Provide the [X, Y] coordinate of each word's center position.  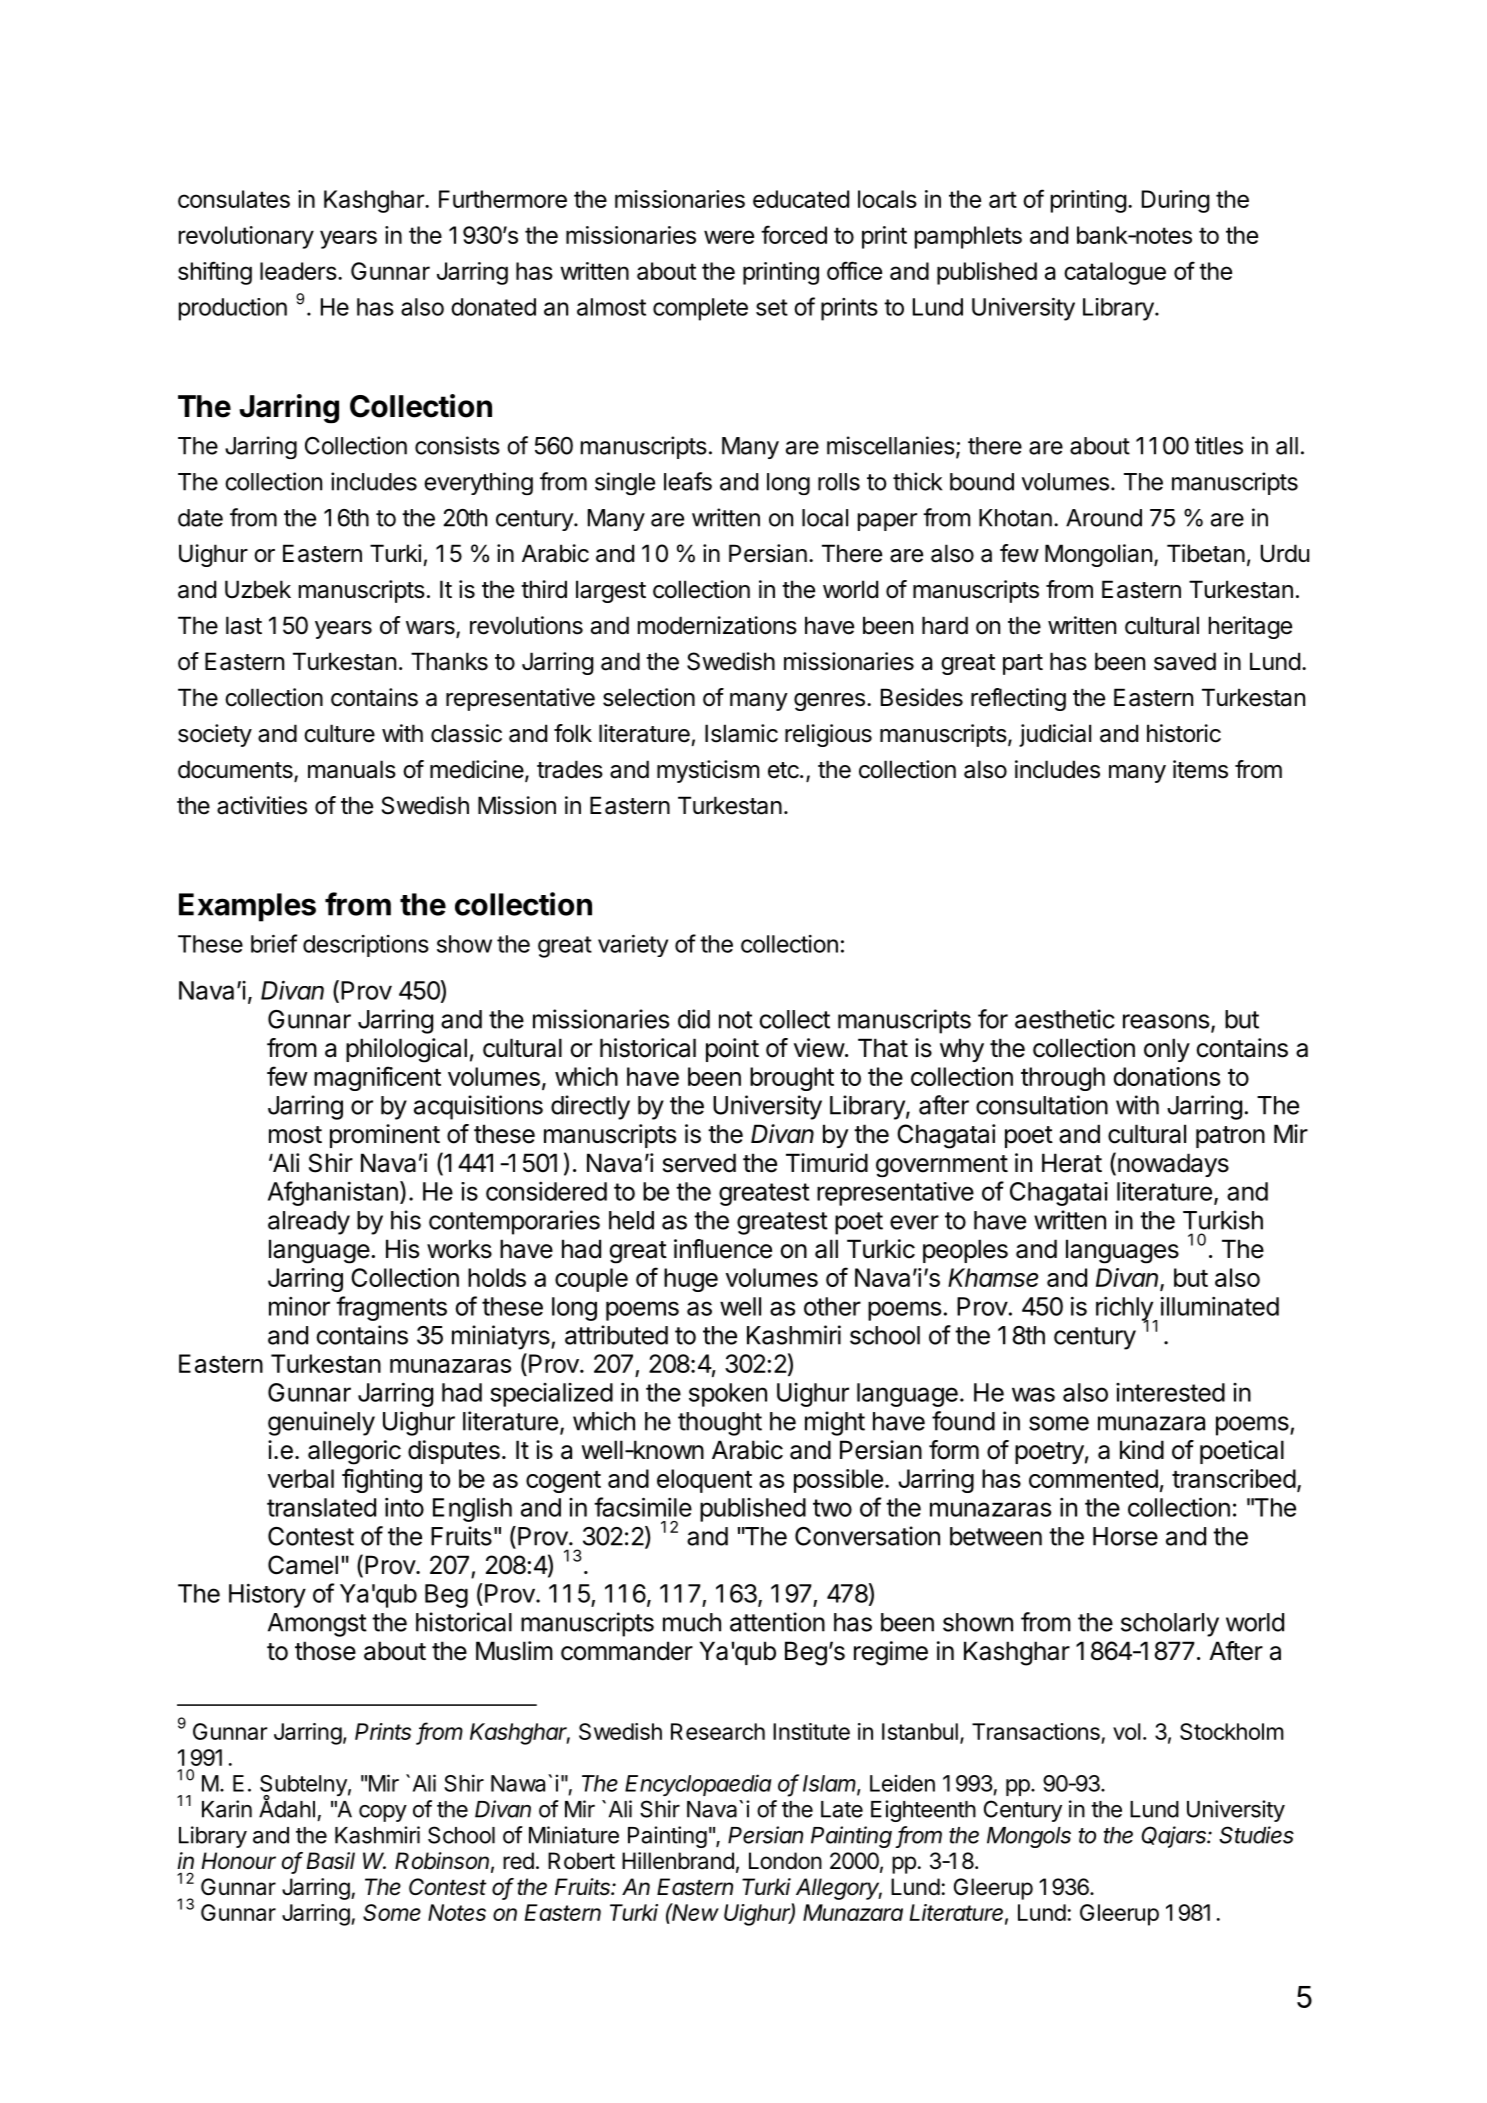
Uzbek [258, 589]
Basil [330, 1861]
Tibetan [1206, 553]
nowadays [1173, 1165]
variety [633, 946]
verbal [301, 1478]
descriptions [366, 946]
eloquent [704, 1481]
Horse [1125, 1536]
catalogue [1115, 273]
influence [723, 1249]
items [1200, 769]
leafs [688, 481]
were [729, 237]
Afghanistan [333, 1193]
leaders [298, 271]
